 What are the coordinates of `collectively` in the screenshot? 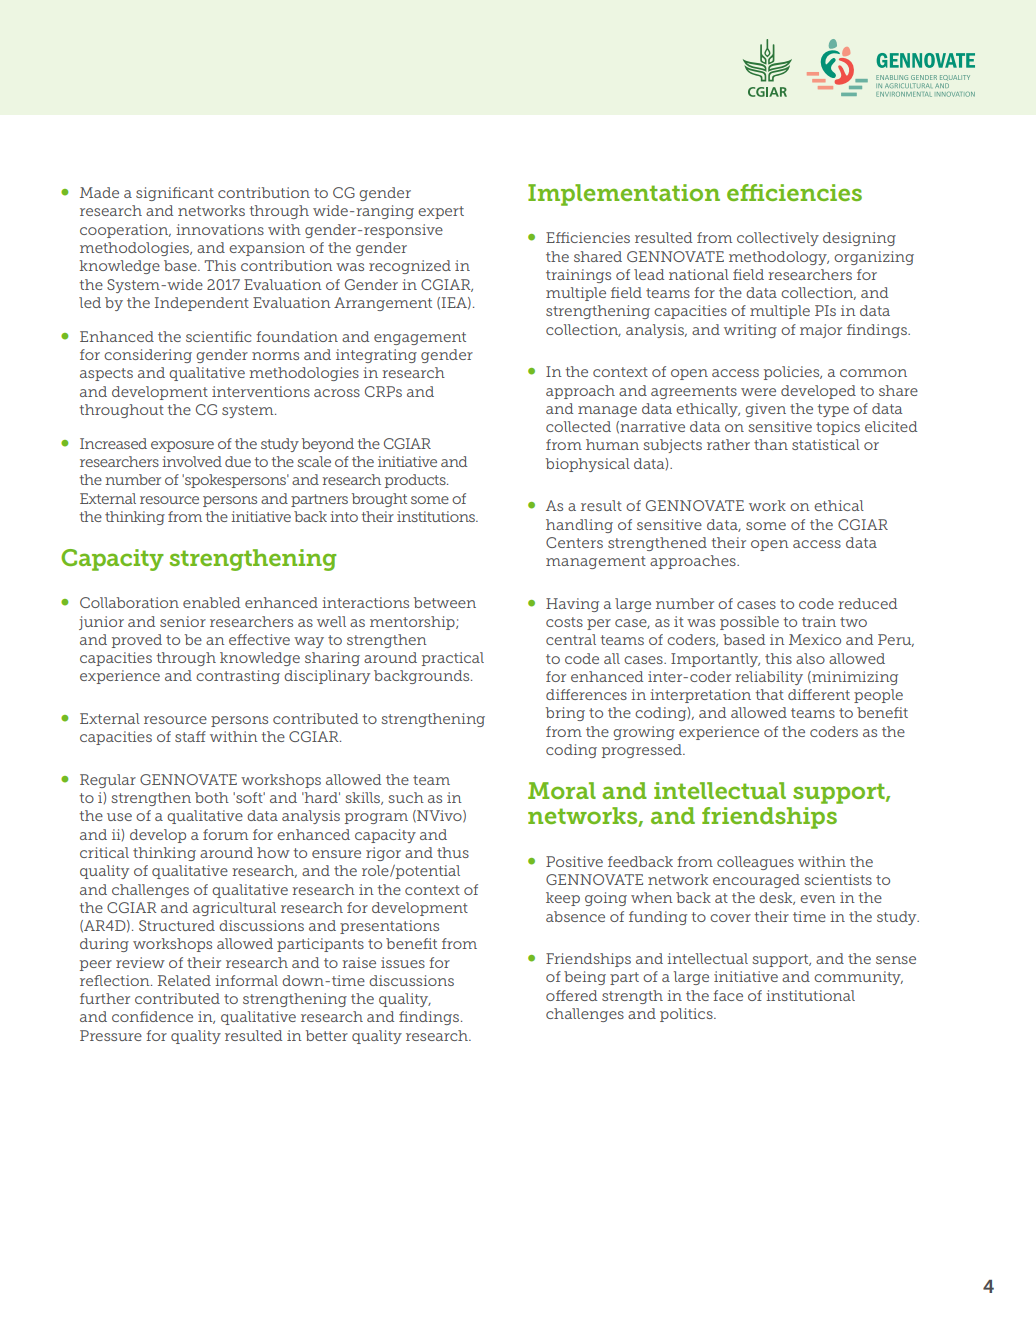 It's located at (778, 239).
